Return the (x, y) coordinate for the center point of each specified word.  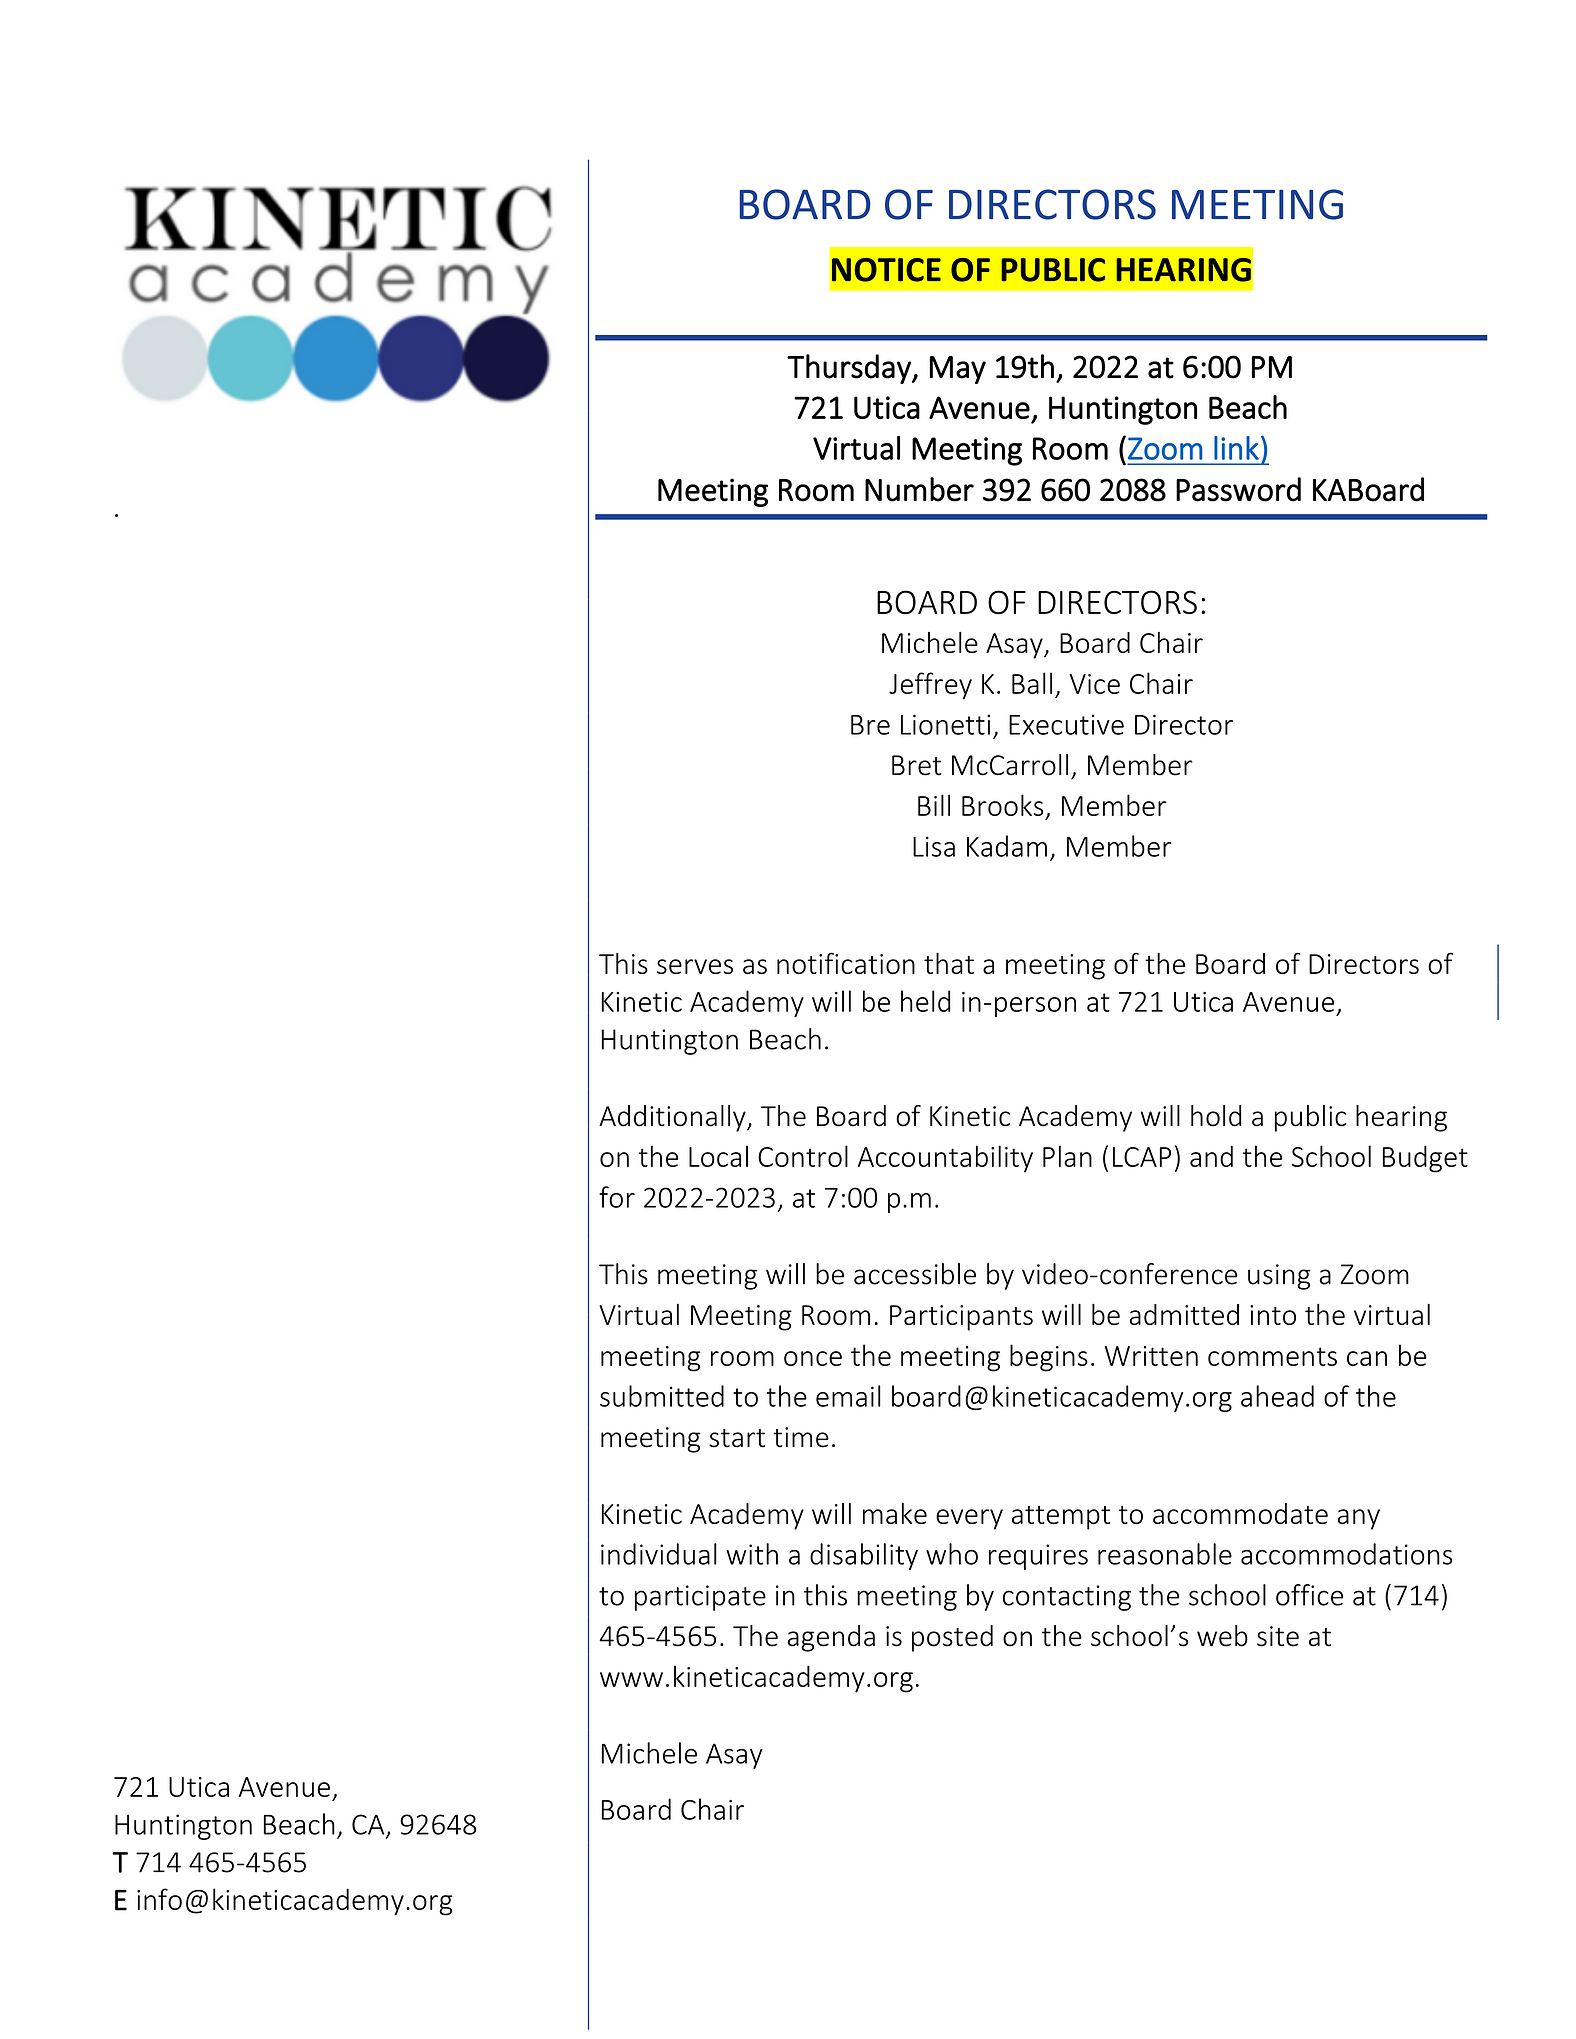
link (1236, 448)
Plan (1067, 1156)
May (957, 370)
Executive (1066, 724)
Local (718, 1156)
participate (700, 1598)
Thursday (850, 369)
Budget (1425, 1159)
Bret (917, 765)
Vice (1095, 684)
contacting (1067, 1598)
